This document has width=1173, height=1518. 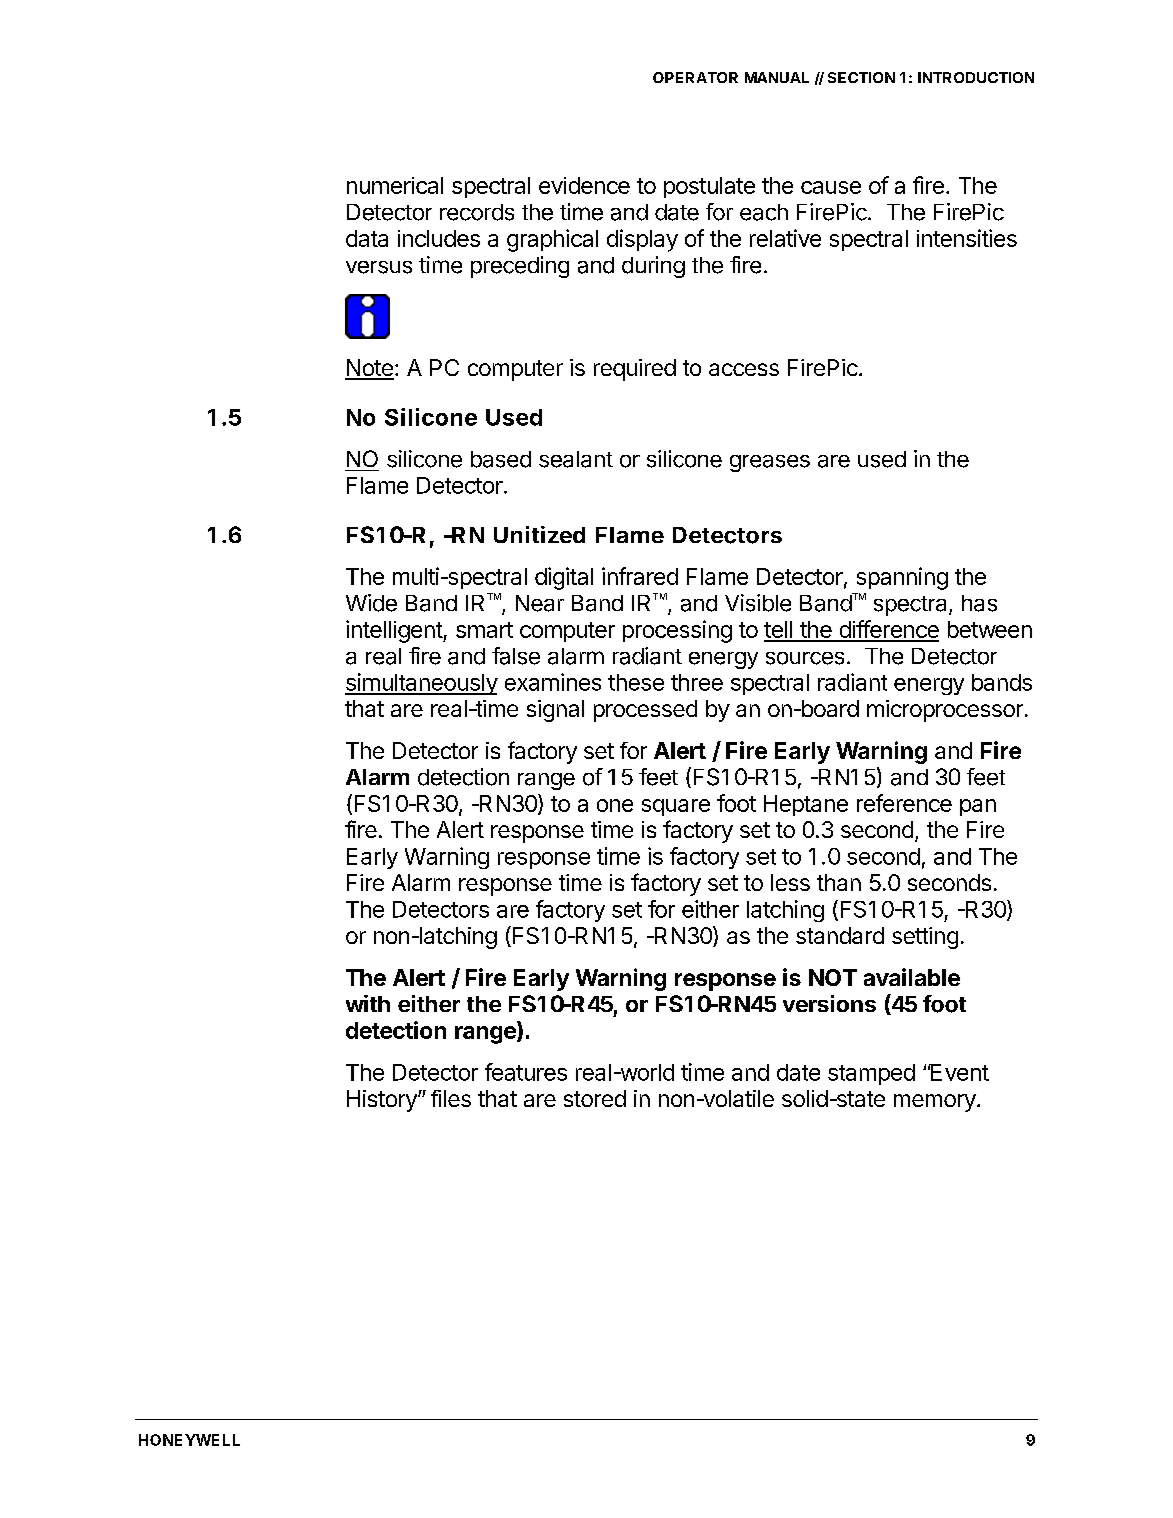 What do you see at coordinates (770, 463) in the document?
I see `greases` at bounding box center [770, 463].
